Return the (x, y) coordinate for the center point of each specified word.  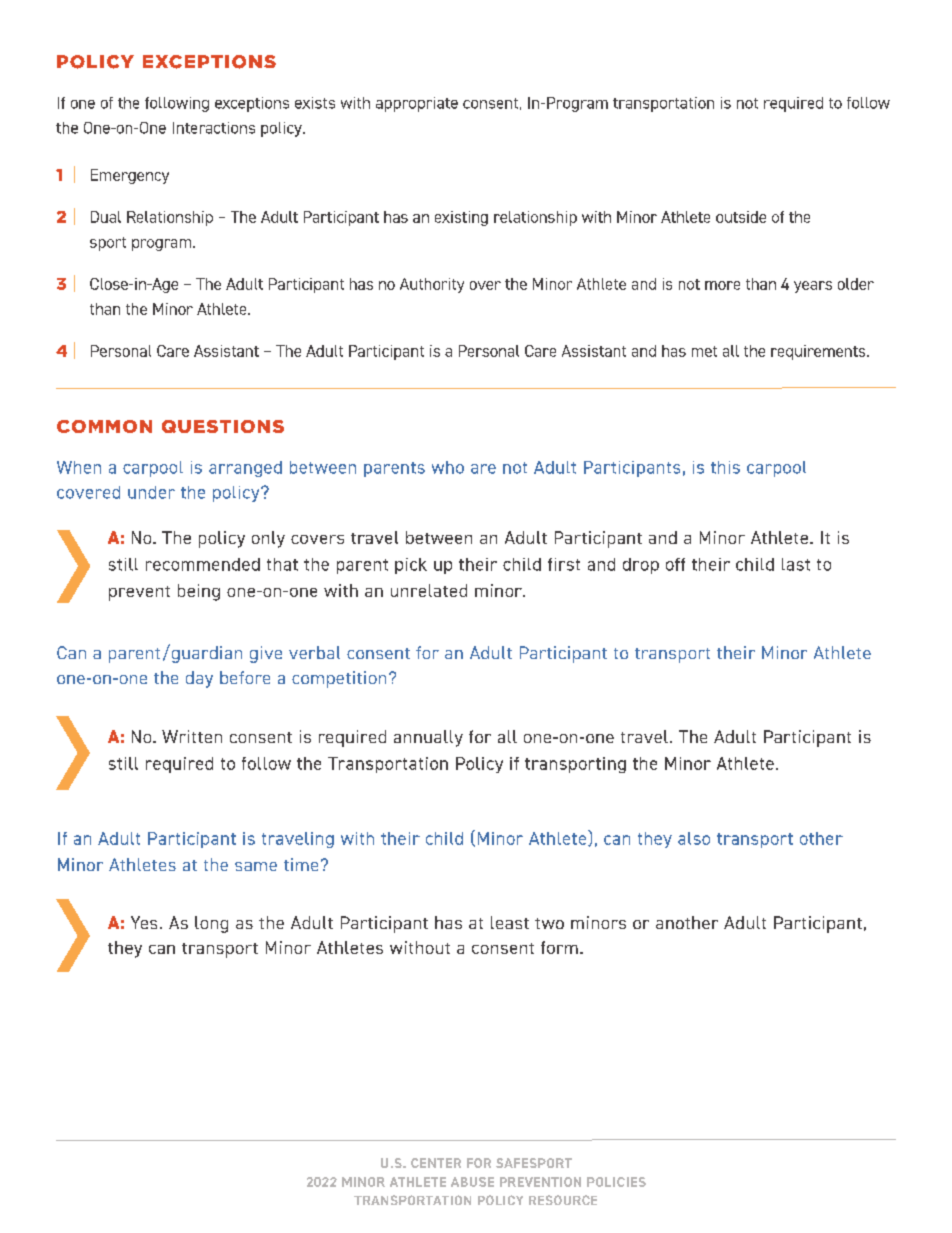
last (796, 564)
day (199, 679)
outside (741, 217)
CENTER (436, 1163)
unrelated (429, 590)
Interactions (214, 128)
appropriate (417, 104)
